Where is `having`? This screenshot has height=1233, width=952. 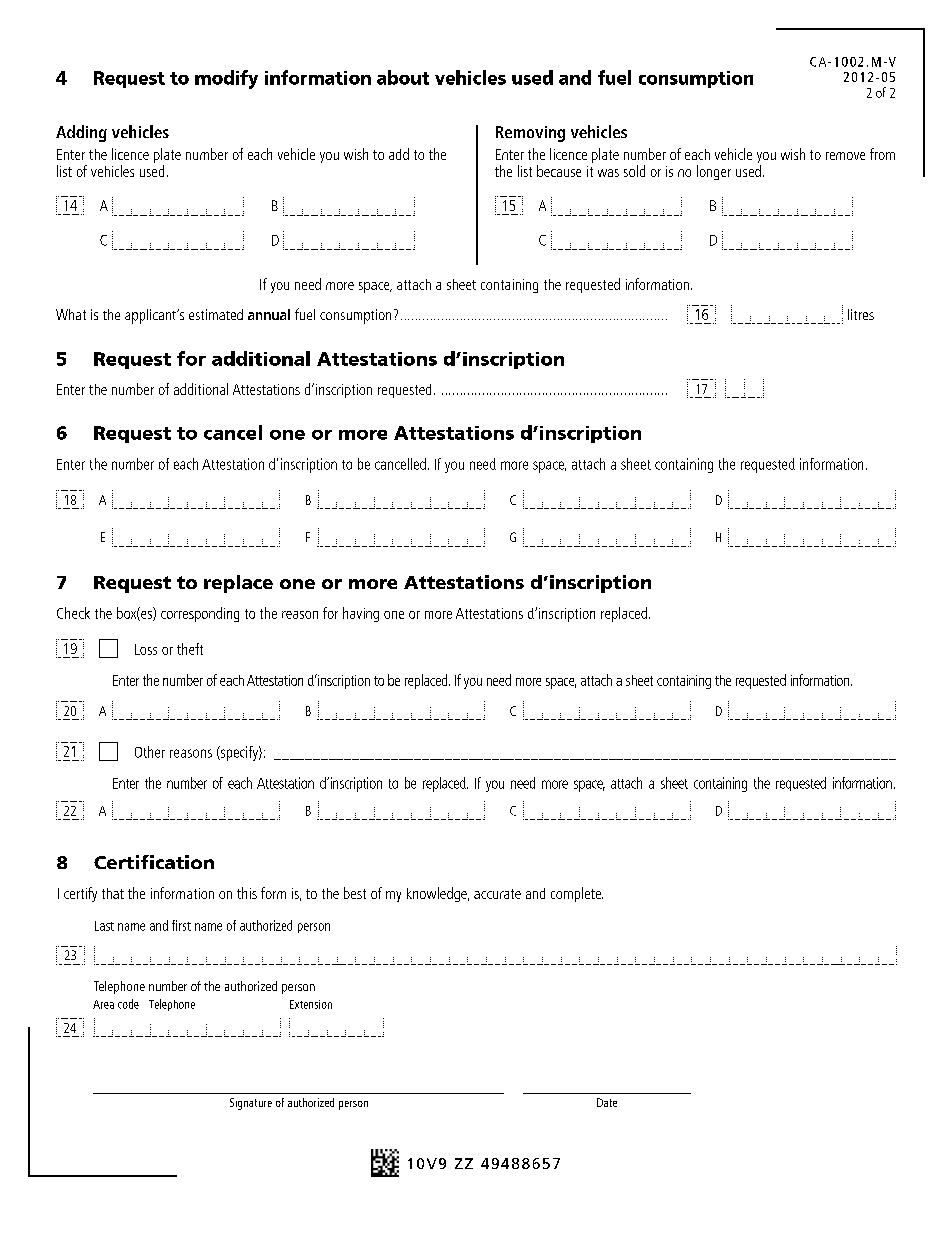
having is located at coordinates (361, 614).
